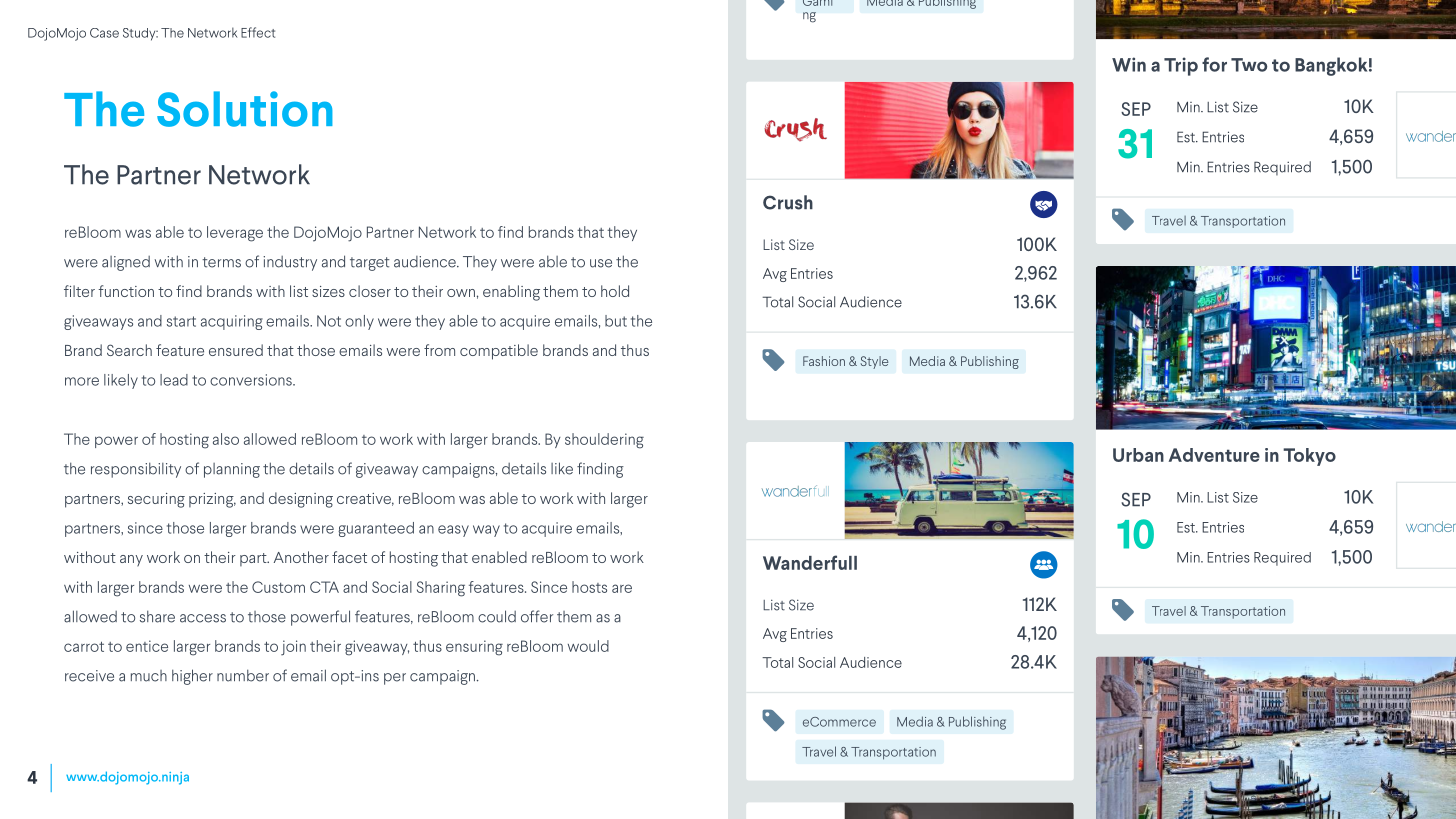 Image resolution: width=1456 pixels, height=819 pixels. I want to click on Win, so click(1129, 64).
